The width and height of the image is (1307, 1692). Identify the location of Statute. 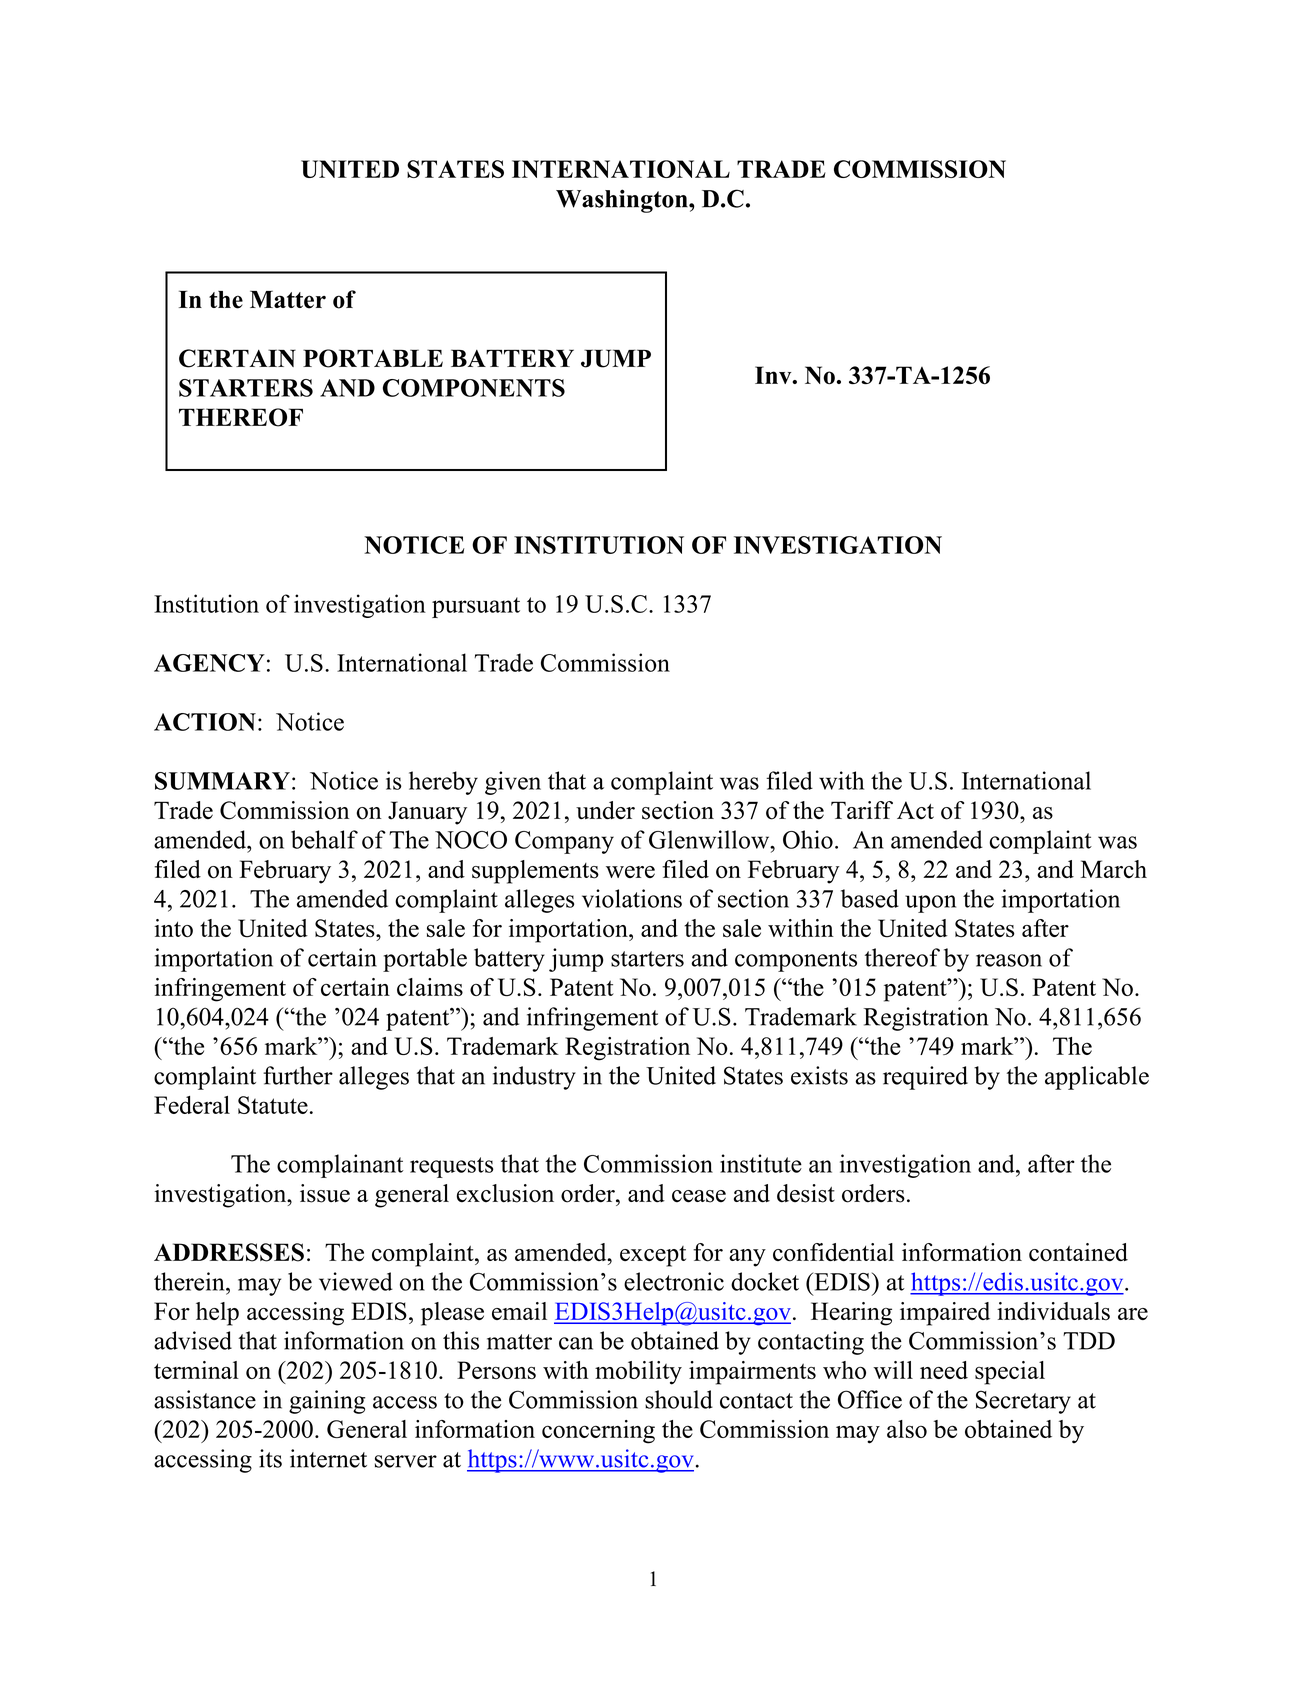
(273, 1105).
